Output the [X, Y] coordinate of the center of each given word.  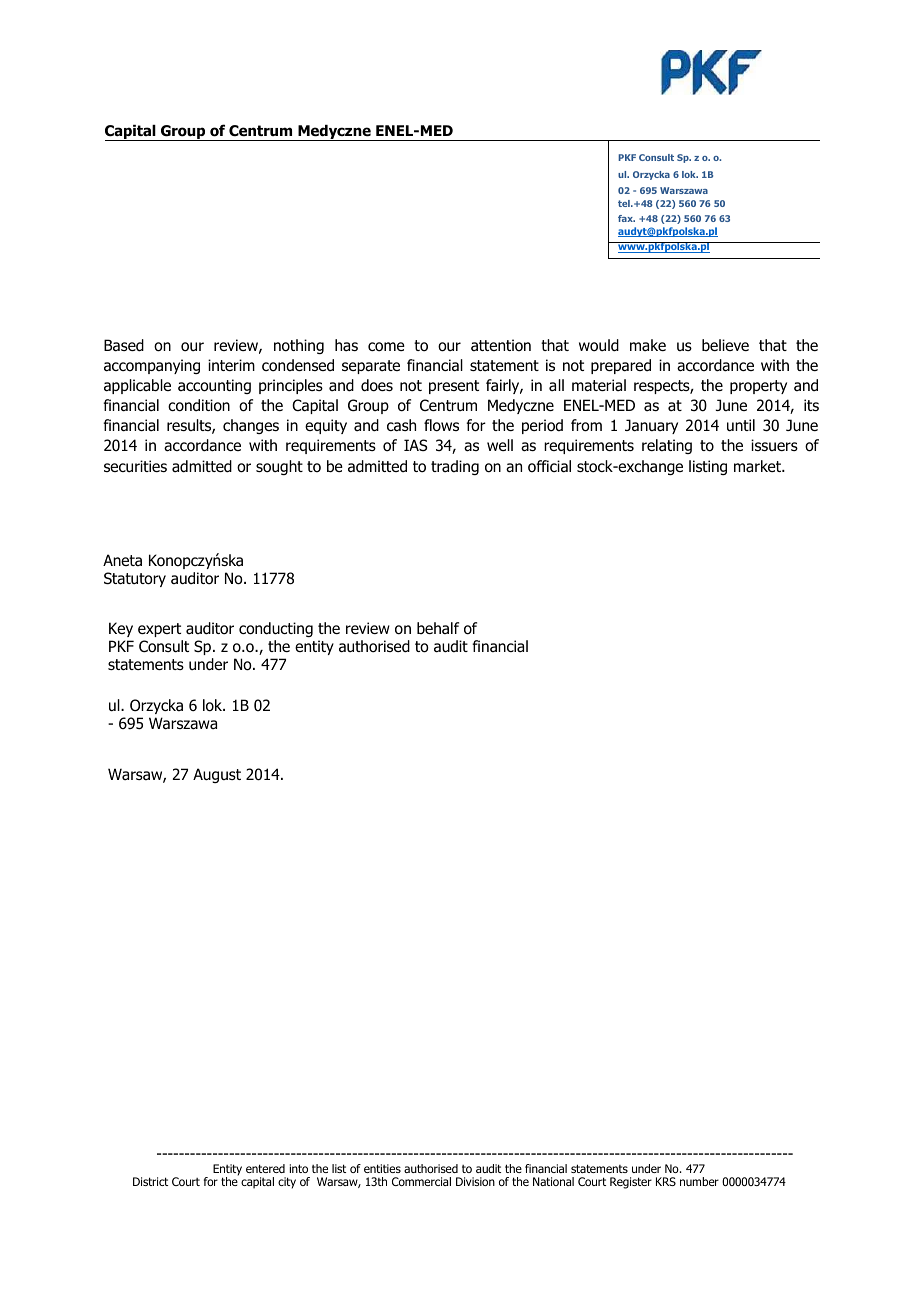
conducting [276, 629]
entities [382, 1168]
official [549, 466]
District [150, 1181]
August [217, 775]
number [699, 1181]
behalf [438, 628]
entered [265, 1168]
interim [231, 365]
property [758, 387]
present [454, 387]
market [759, 466]
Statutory [135, 579]
